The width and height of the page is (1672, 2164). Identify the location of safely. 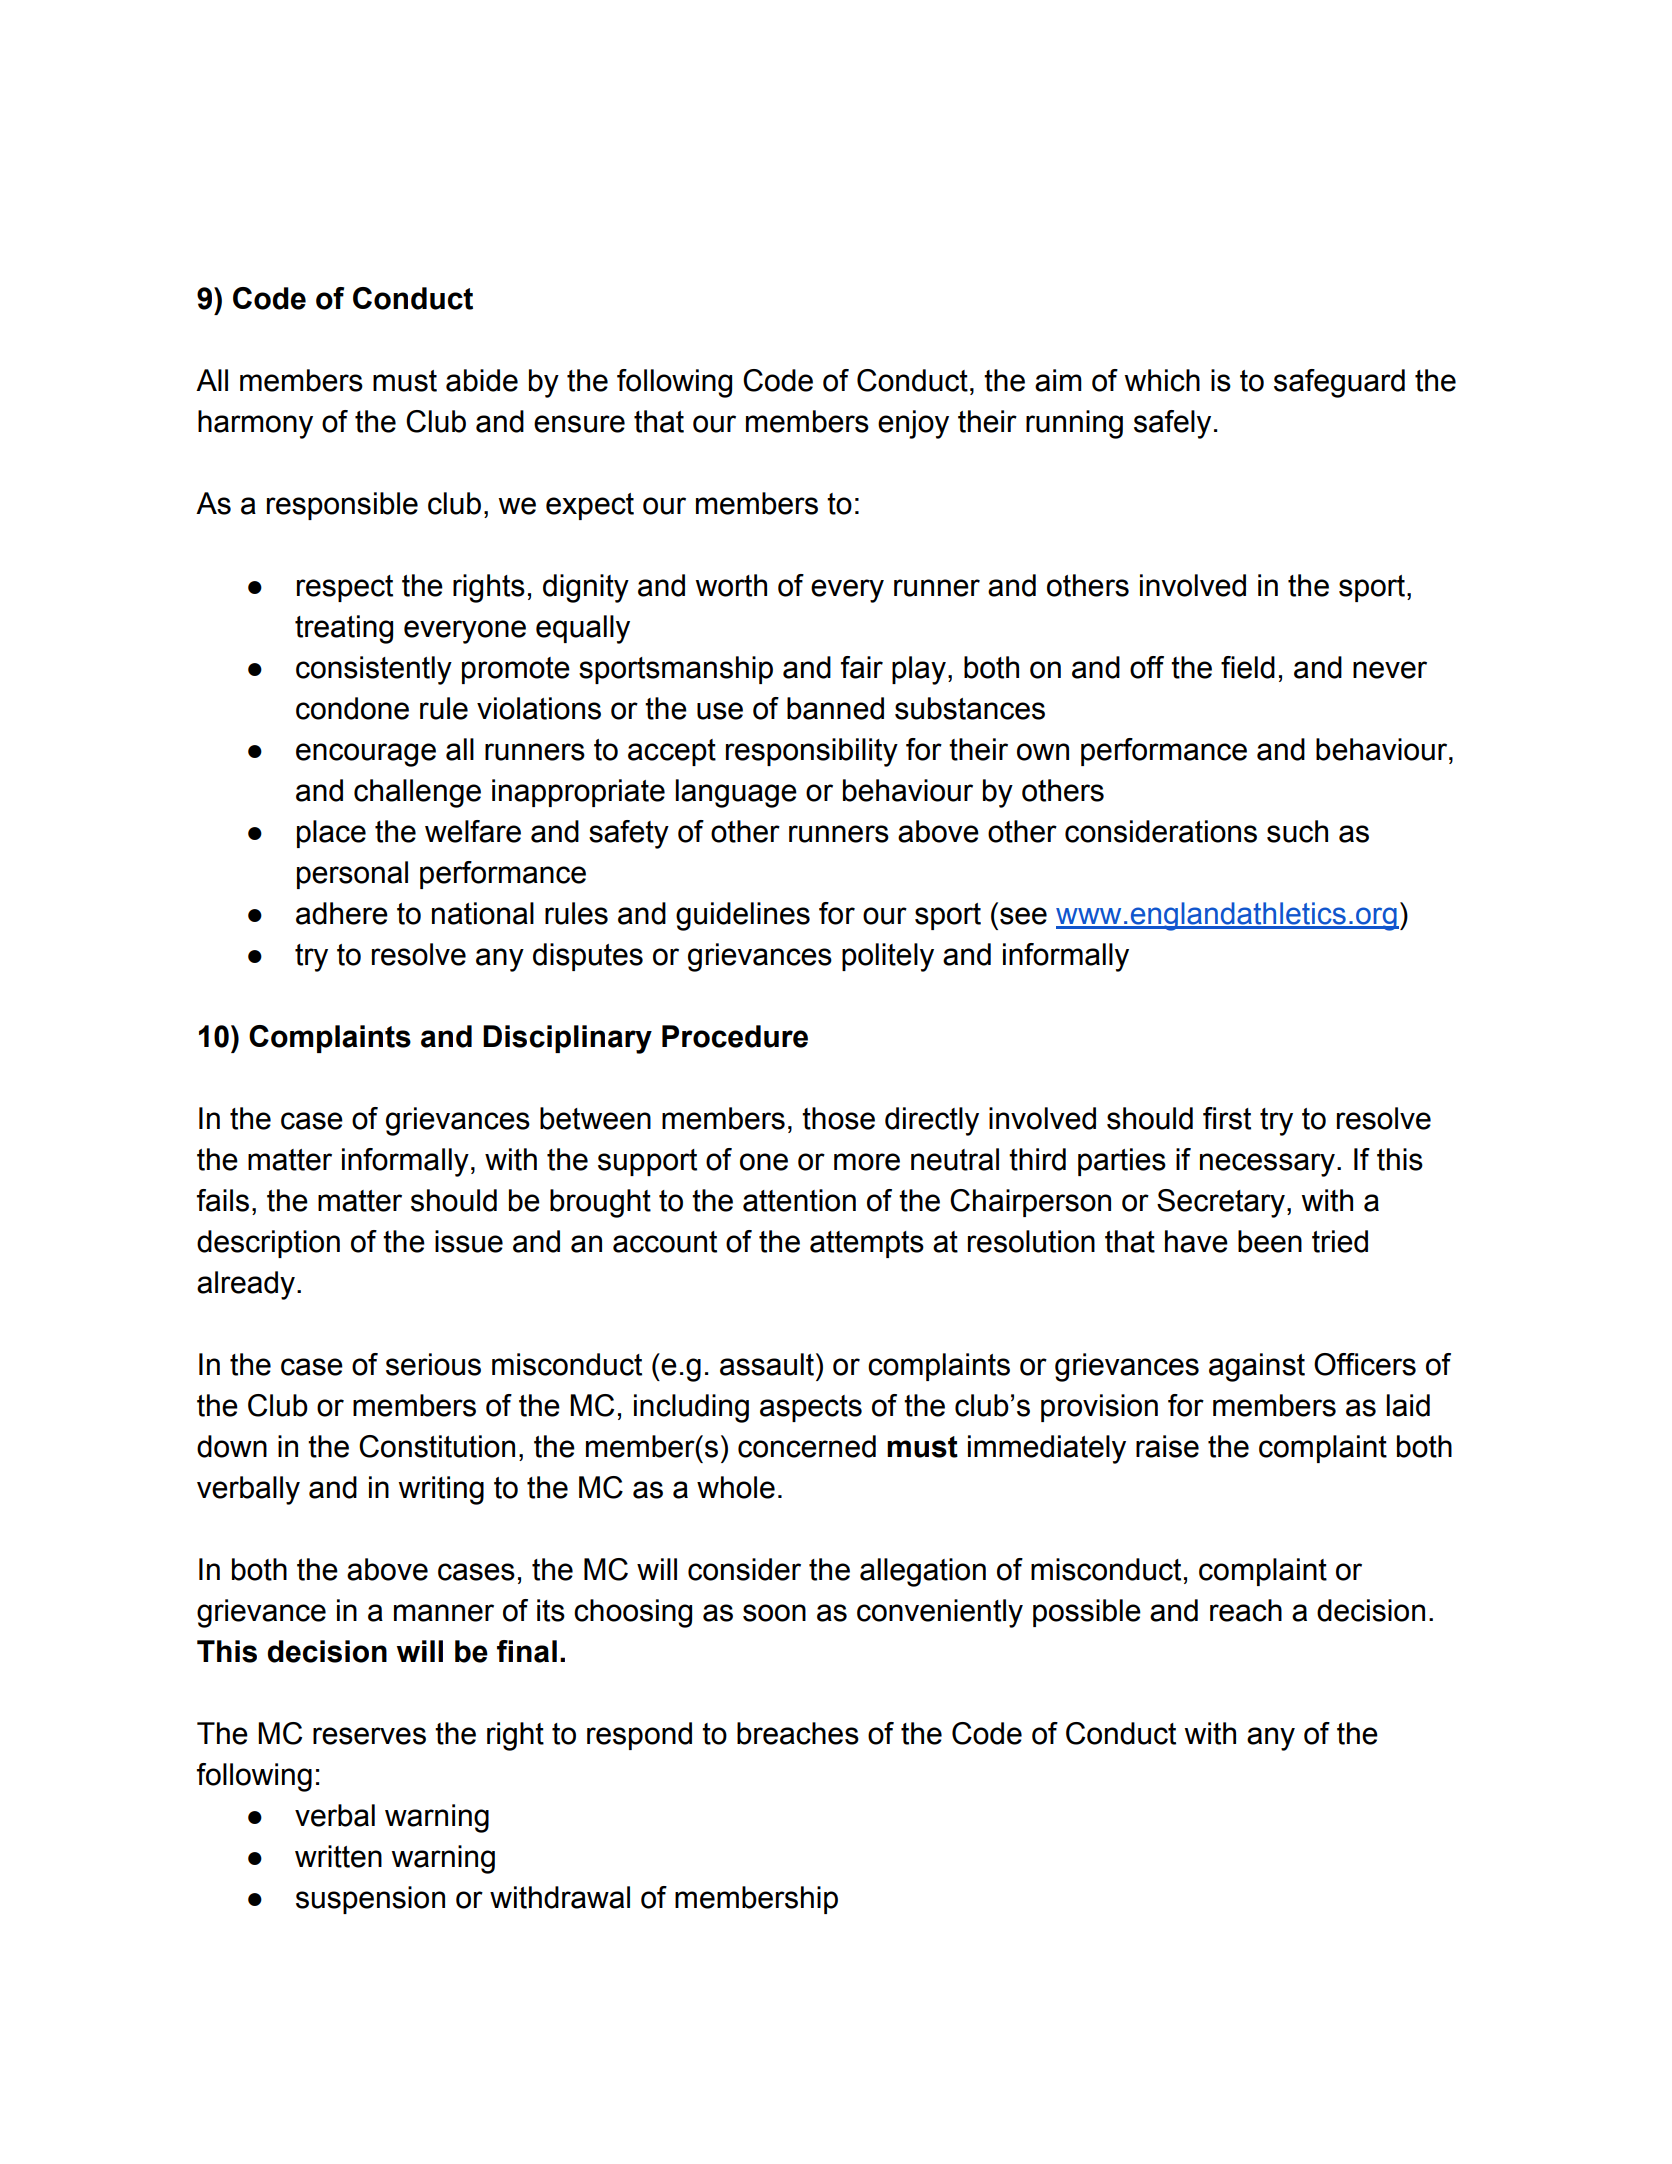
(1172, 424).
